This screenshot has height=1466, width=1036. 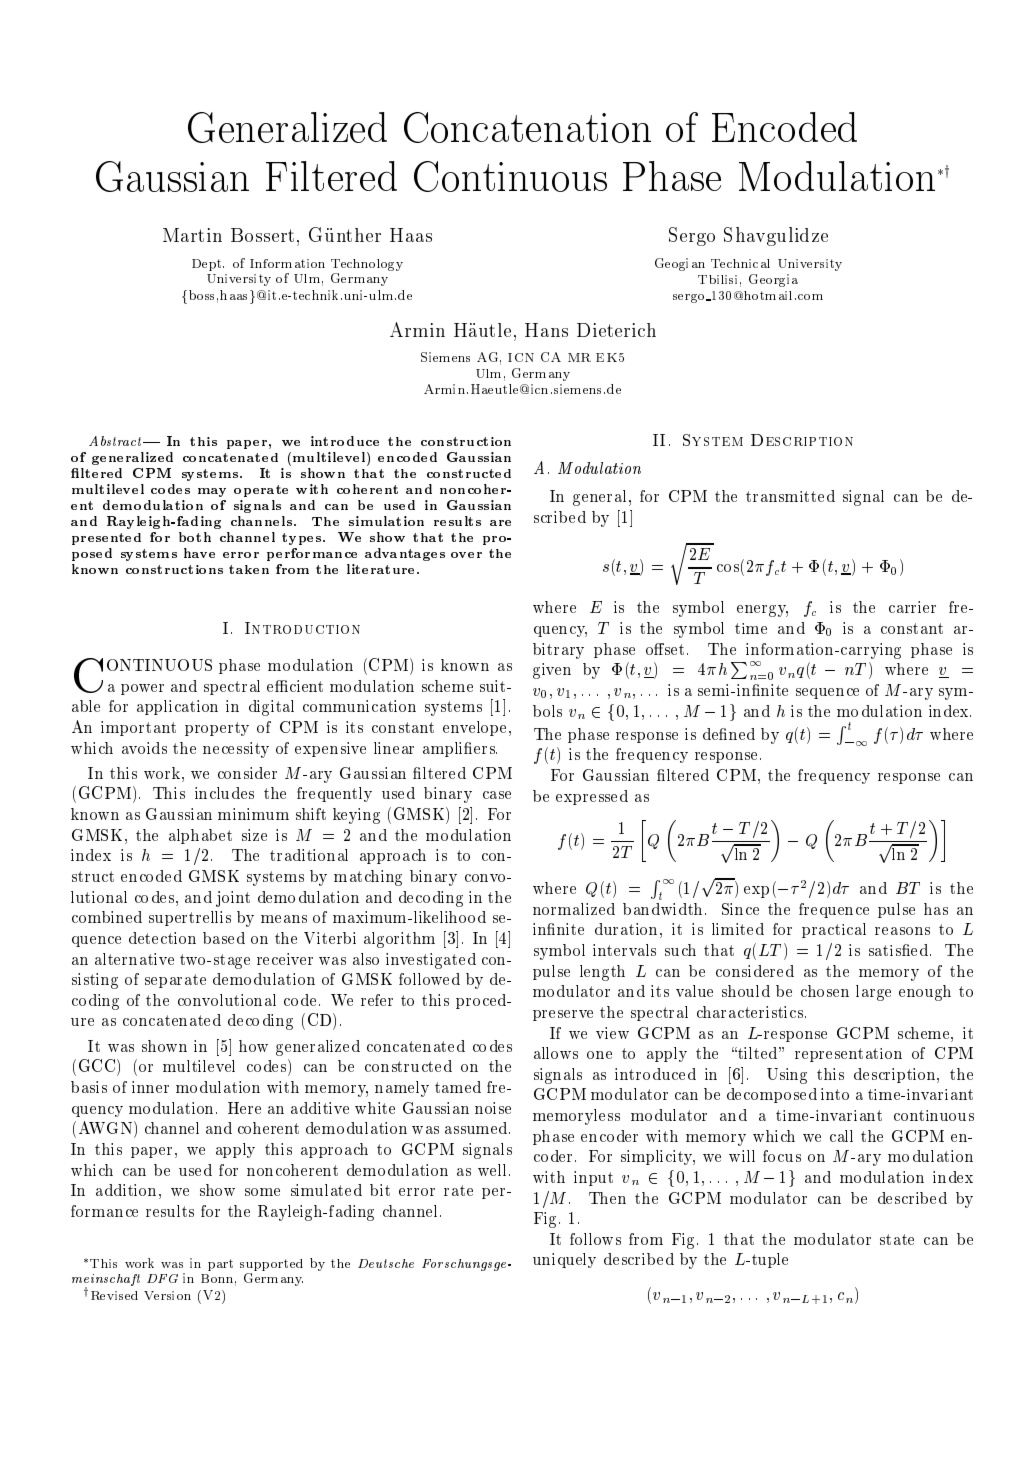 I want to click on Technical, so click(x=740, y=263).
